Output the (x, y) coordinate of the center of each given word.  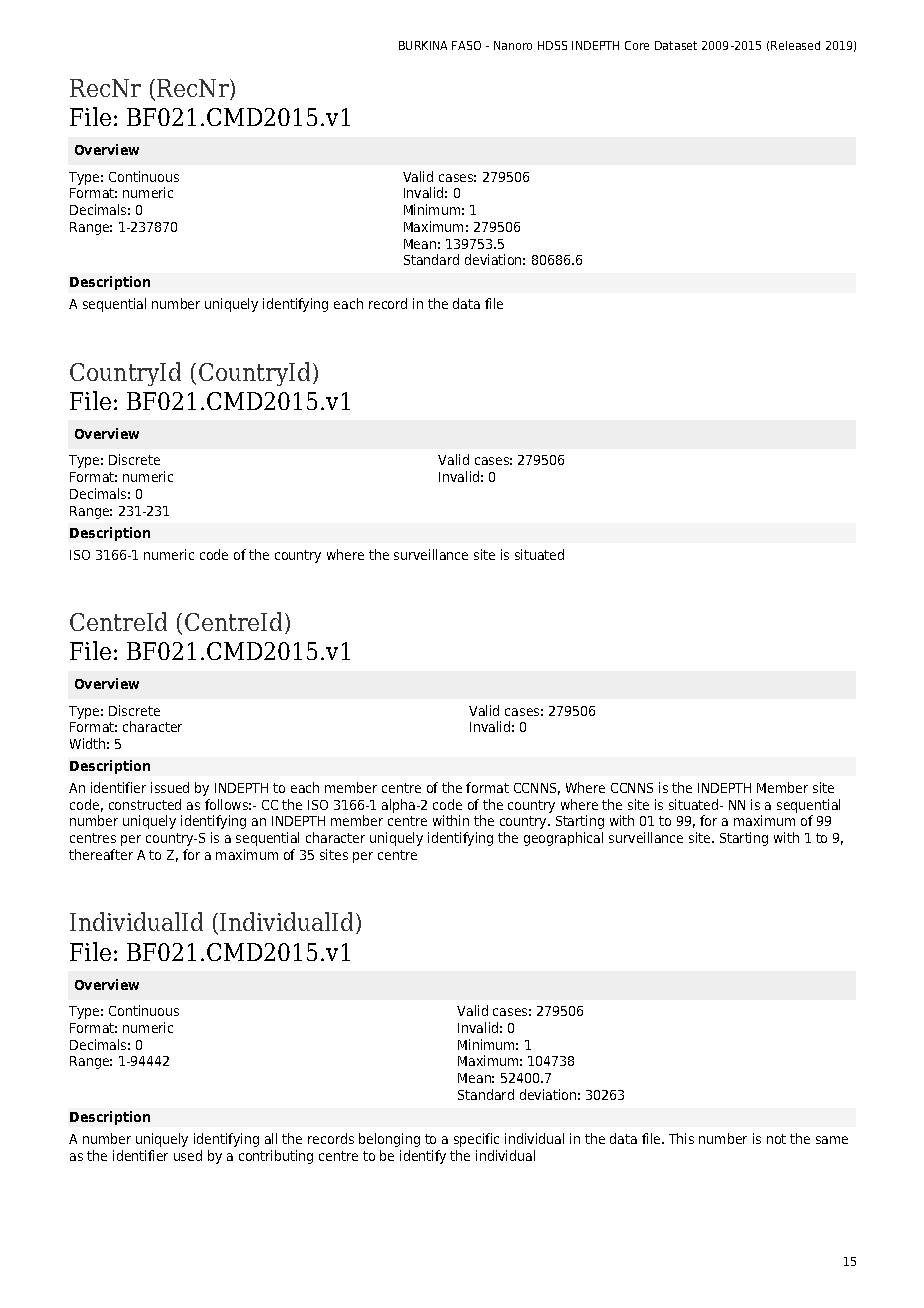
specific (476, 1140)
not (776, 1139)
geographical (563, 839)
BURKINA (423, 45)
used (188, 1155)
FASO (466, 45)
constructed (145, 804)
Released (795, 45)
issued (170, 787)
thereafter (101, 854)
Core (637, 45)
